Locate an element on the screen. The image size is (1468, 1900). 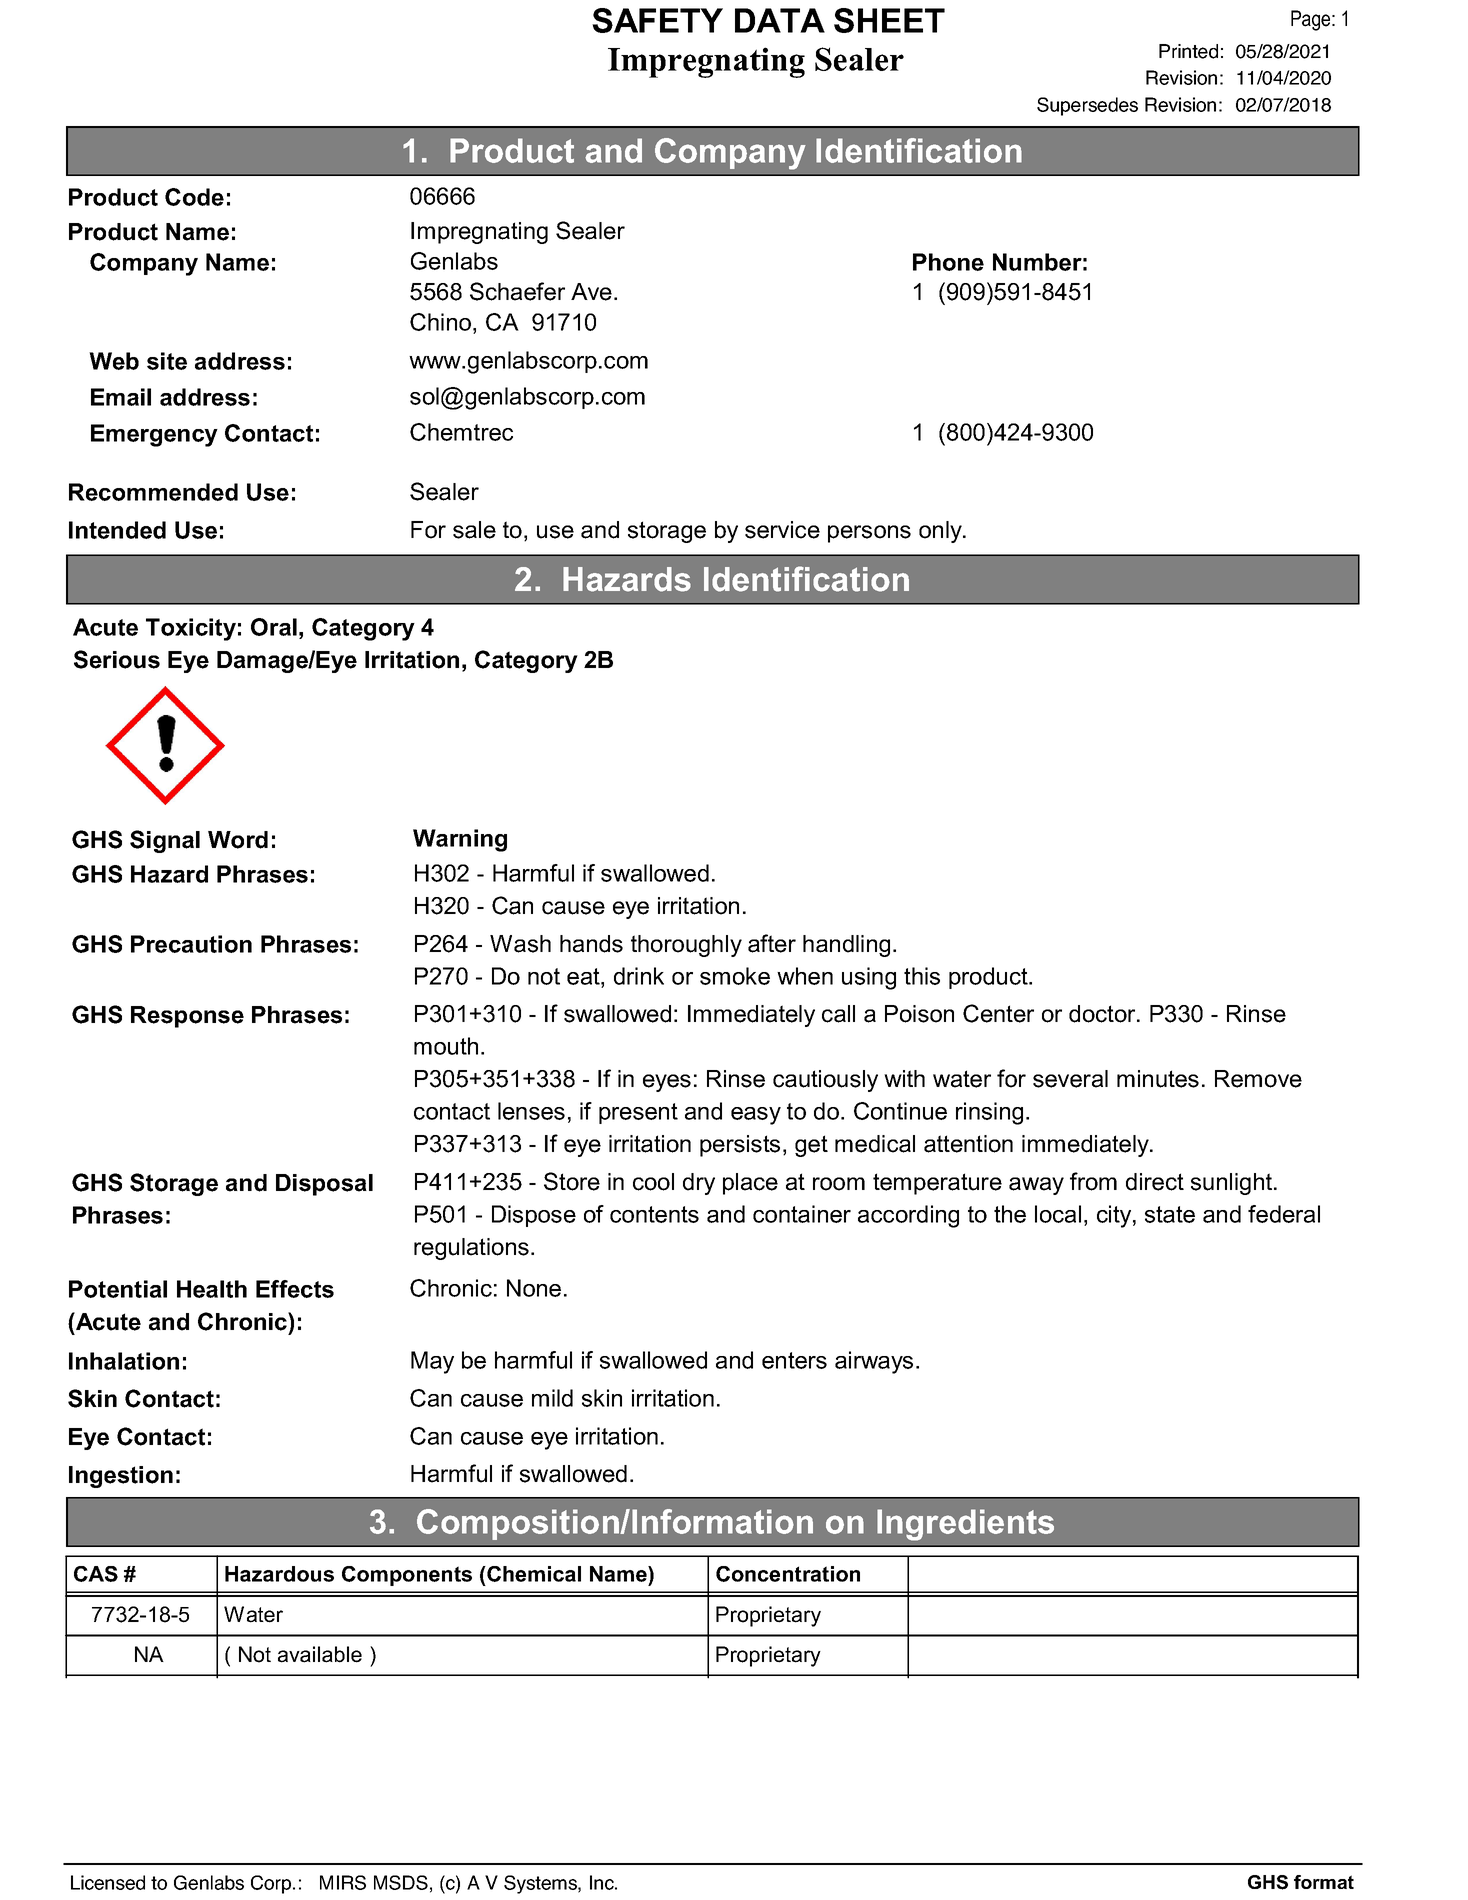
Licensed is located at coordinates (108, 1882).
